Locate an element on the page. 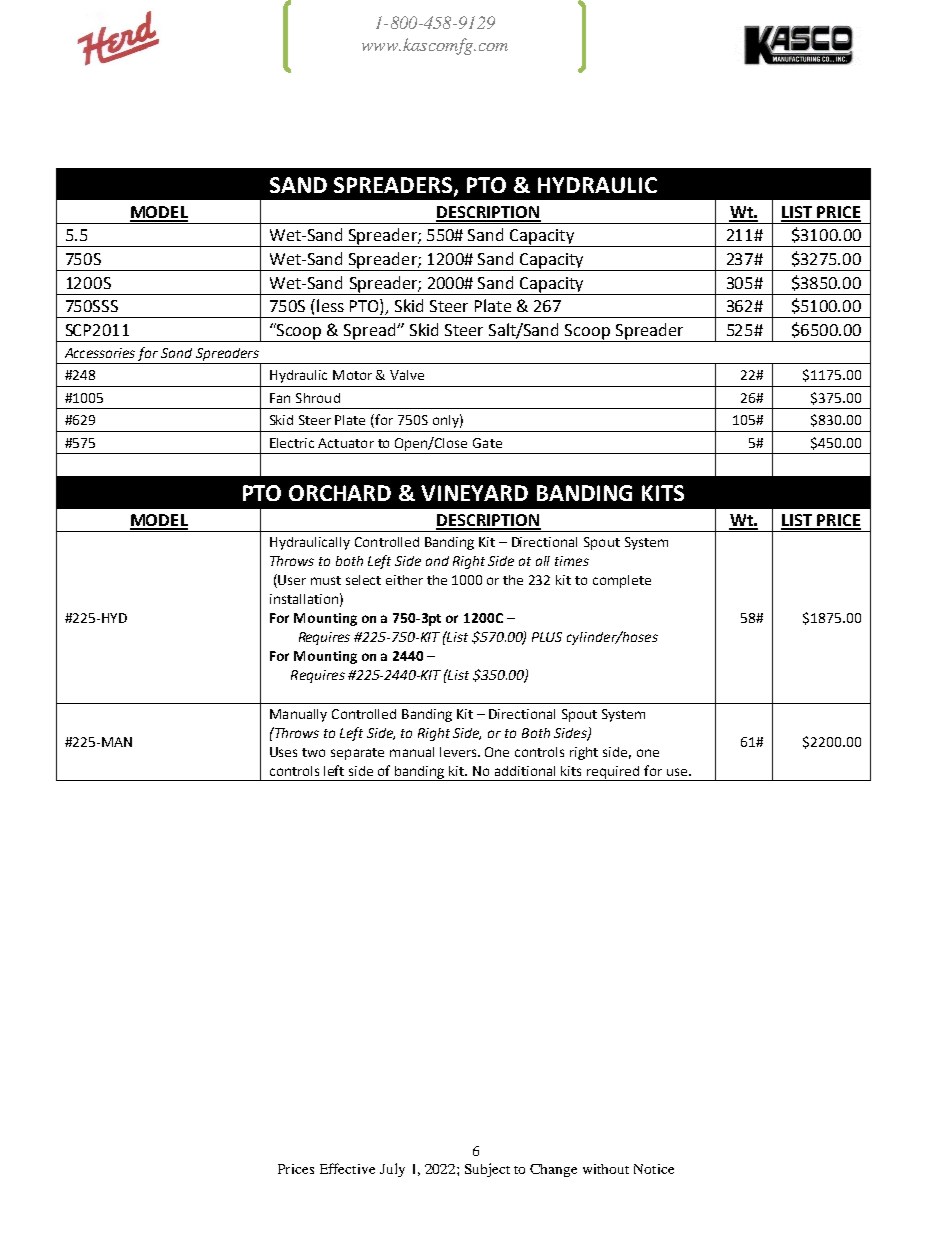 This image has width=952, height=1233. required is located at coordinates (613, 773).
